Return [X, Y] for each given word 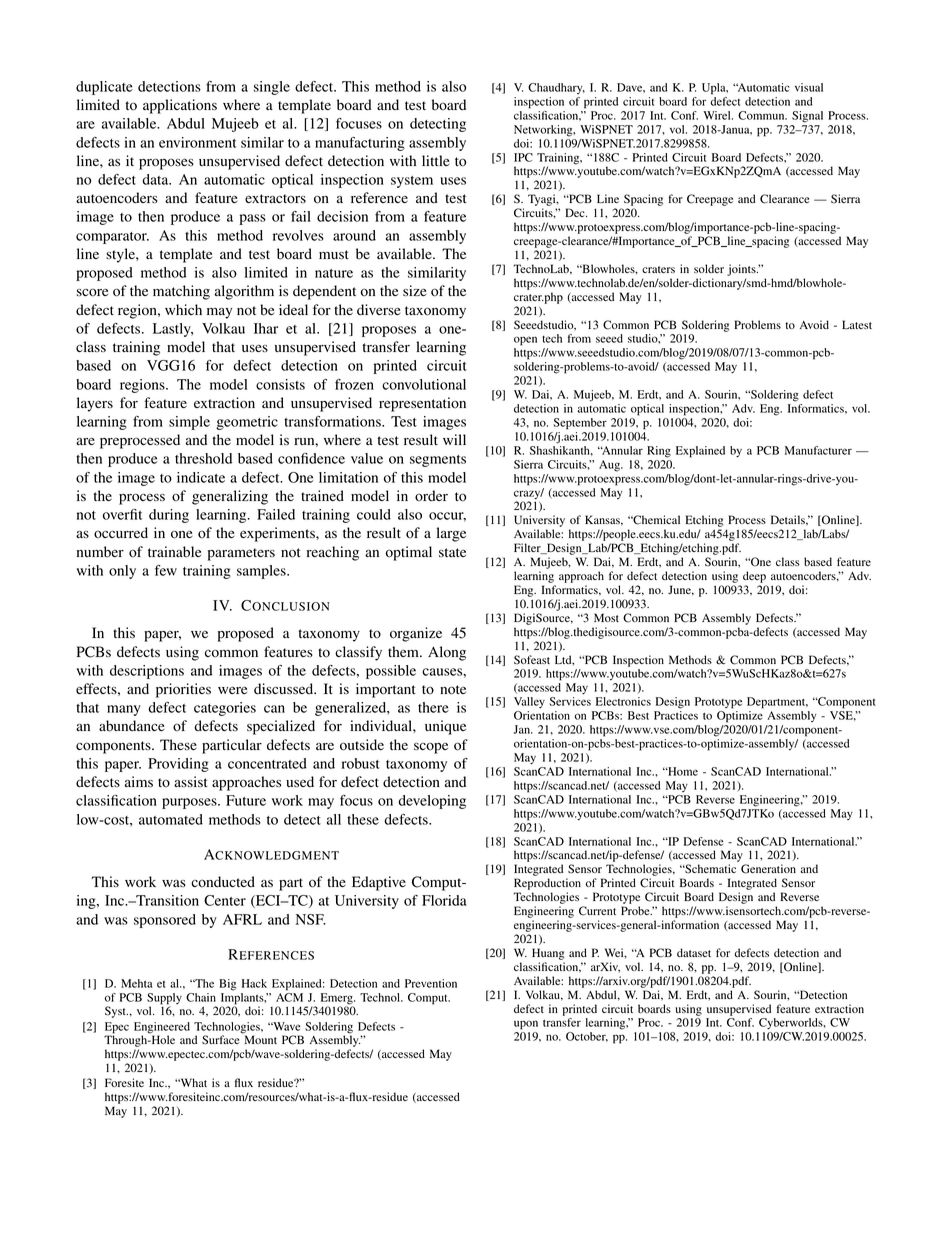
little [436, 160]
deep [754, 577]
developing [432, 802]
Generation [768, 869]
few [166, 570]
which [183, 309]
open [525, 341]
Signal [807, 117]
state [452, 552]
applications [180, 106]
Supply [164, 1000]
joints [742, 270]
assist [191, 781]
